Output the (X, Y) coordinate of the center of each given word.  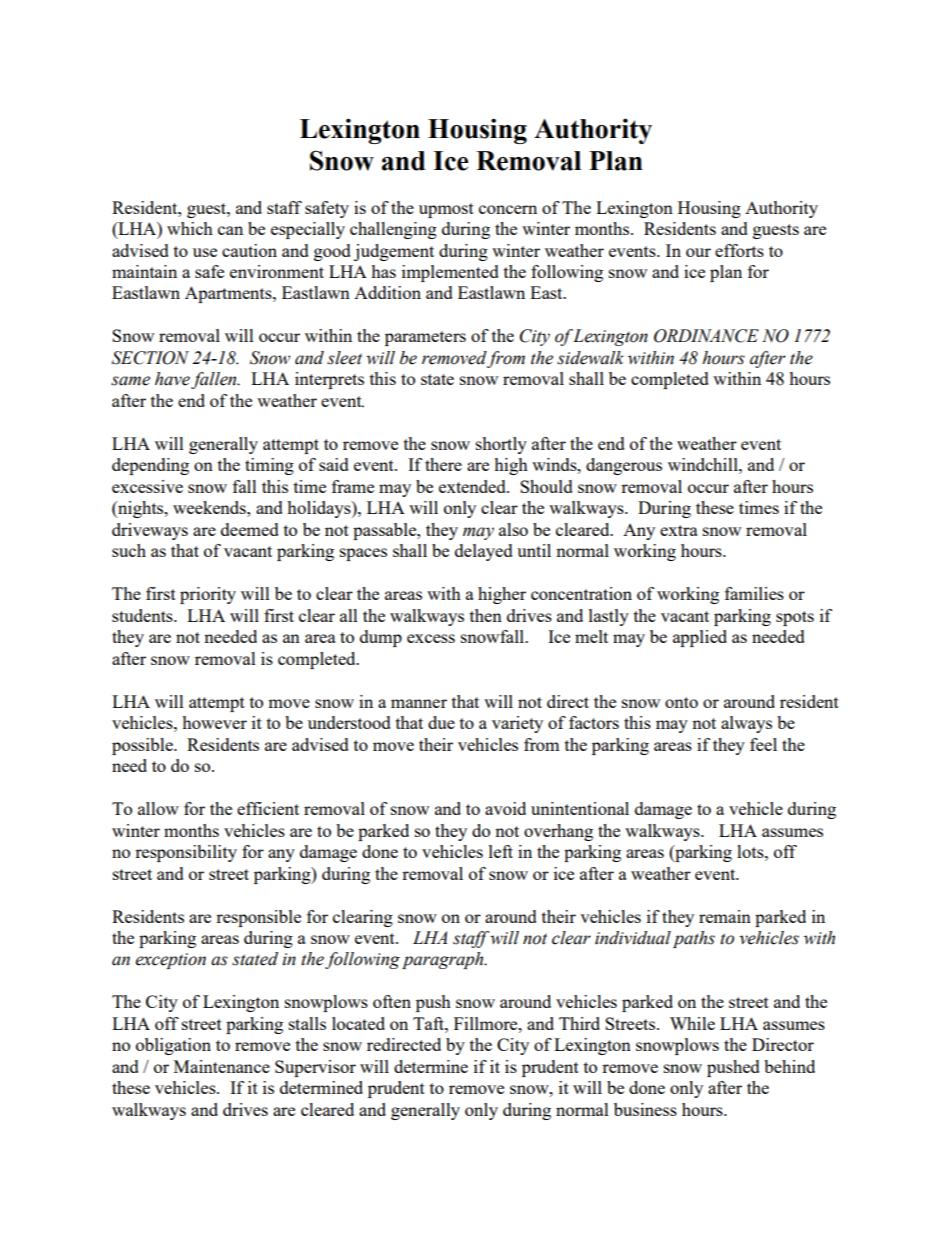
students (143, 615)
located (358, 1023)
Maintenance (222, 1066)
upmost (446, 210)
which (190, 228)
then (486, 615)
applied (700, 638)
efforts (739, 250)
